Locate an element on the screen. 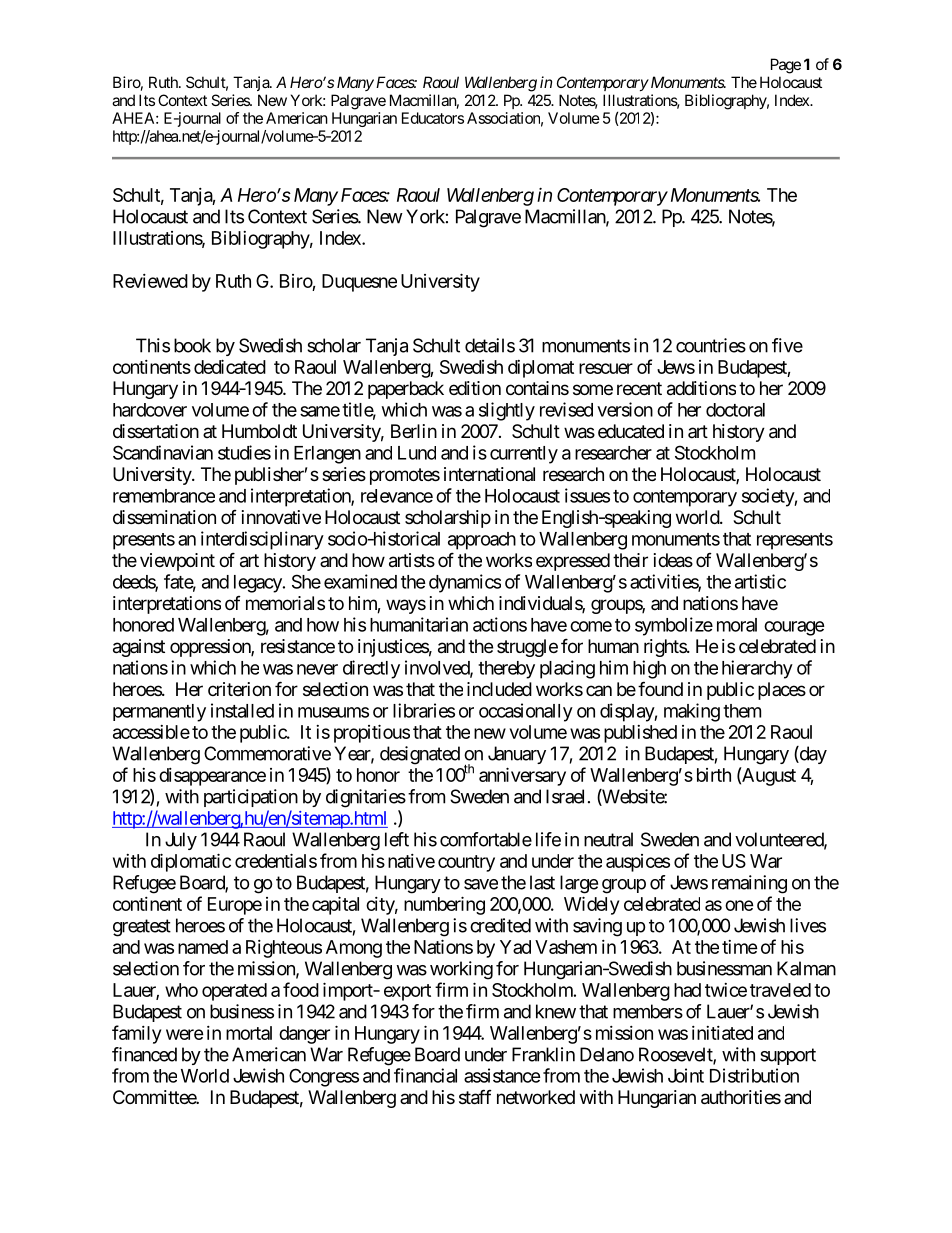 This screenshot has width=952, height=1233. installed is located at coordinates (242, 710).
